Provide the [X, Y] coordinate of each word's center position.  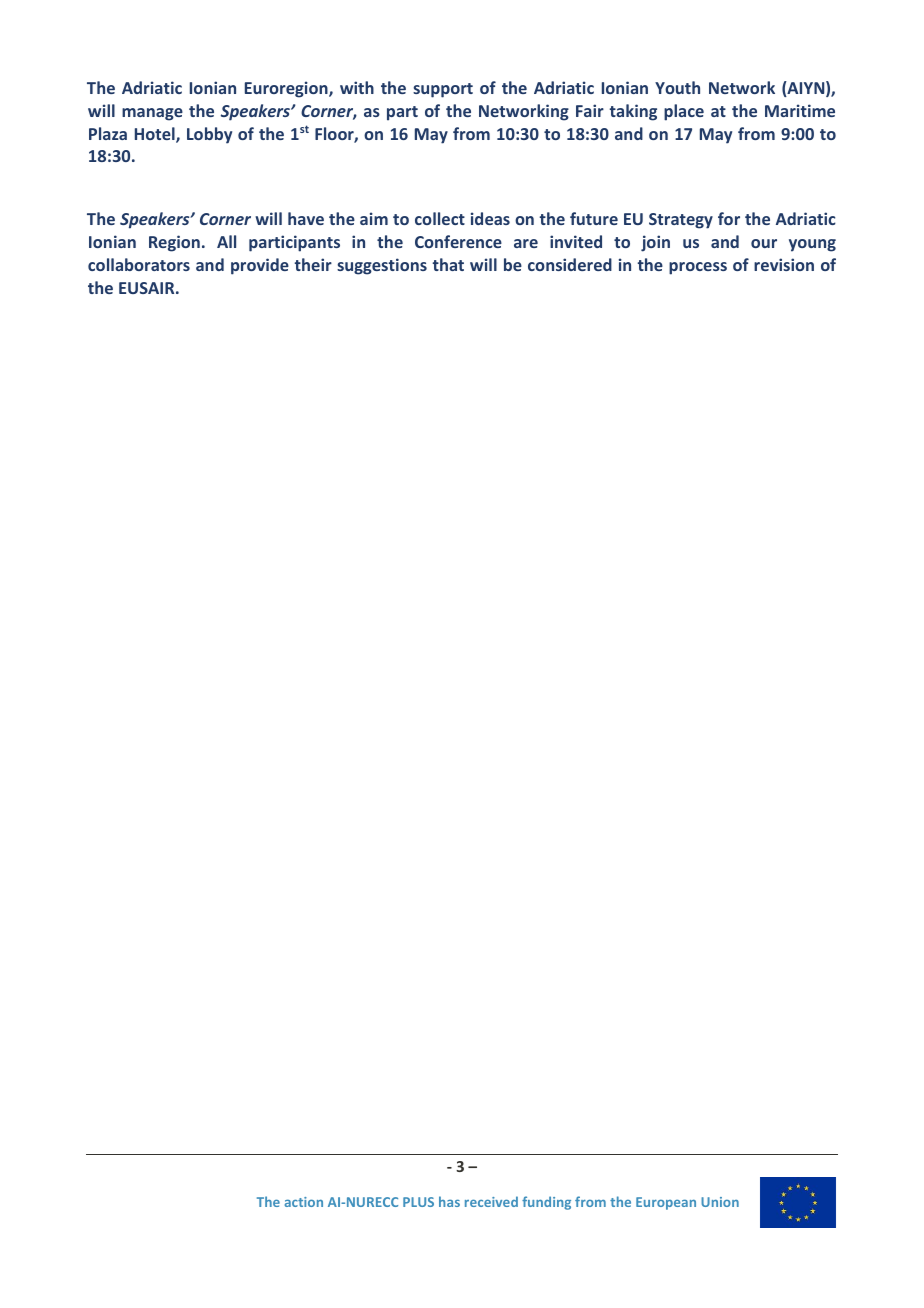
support [443, 90]
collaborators [139, 264]
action [304, 1202]
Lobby [209, 135]
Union [720, 1202]
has [449, 1201]
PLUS [418, 1202]
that [448, 264]
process [698, 268]
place [684, 112]
